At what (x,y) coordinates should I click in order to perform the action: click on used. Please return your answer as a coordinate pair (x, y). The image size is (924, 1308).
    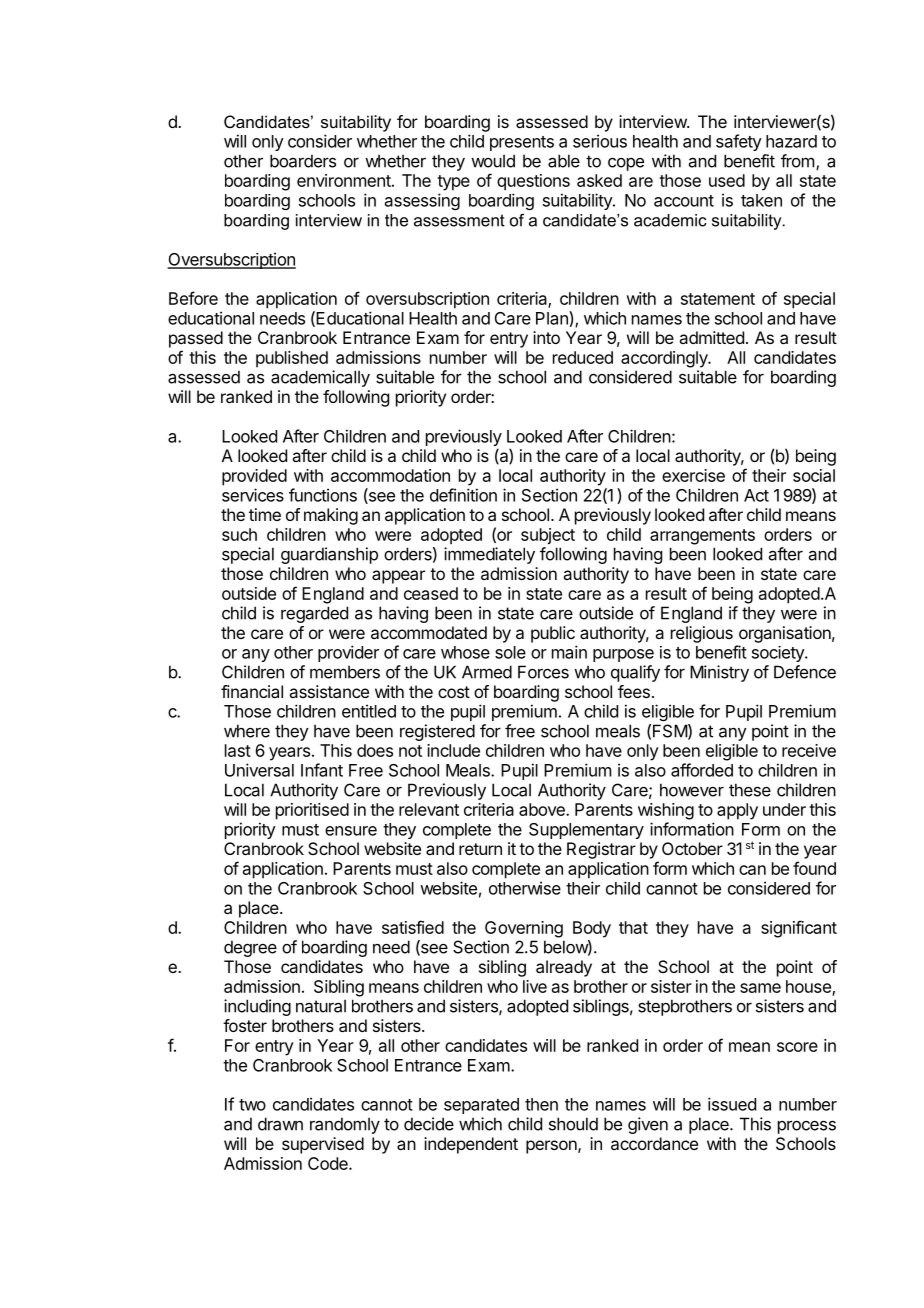
    Looking at the image, I should click on (727, 180).
